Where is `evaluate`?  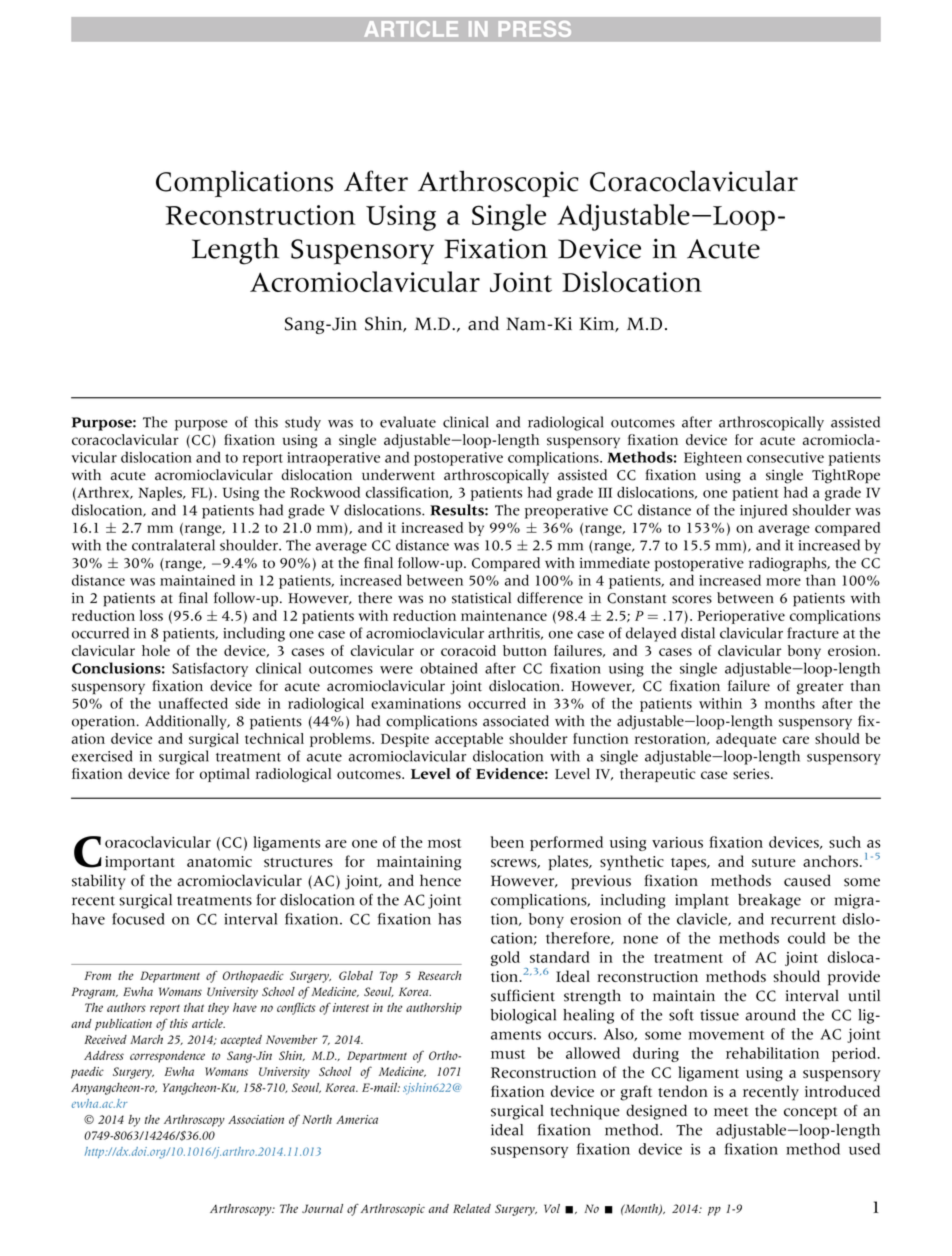
evaluate is located at coordinates (408, 422).
